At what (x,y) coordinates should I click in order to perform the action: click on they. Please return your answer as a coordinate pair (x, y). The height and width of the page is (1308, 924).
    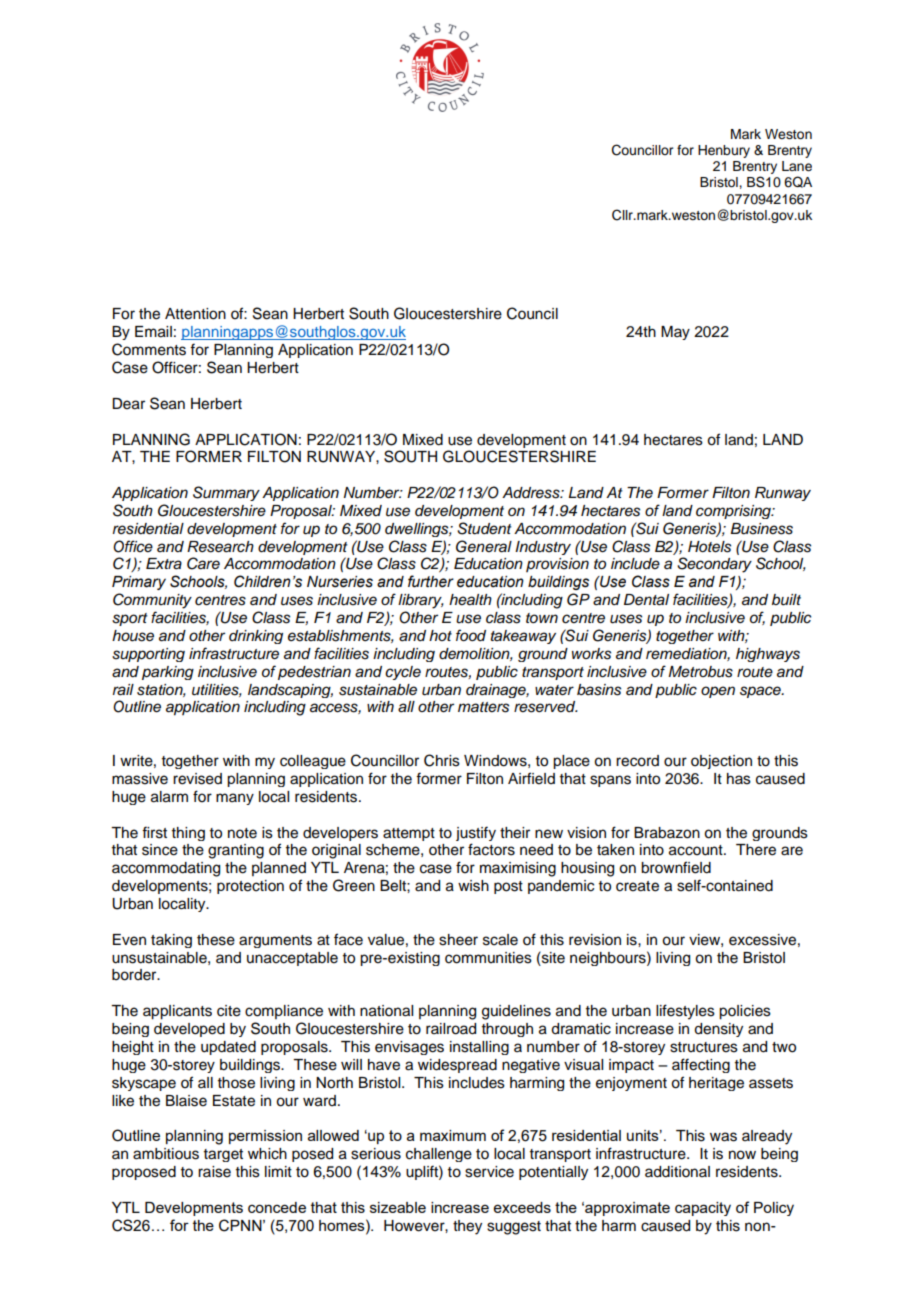
    Looking at the image, I should click on (467, 1227).
